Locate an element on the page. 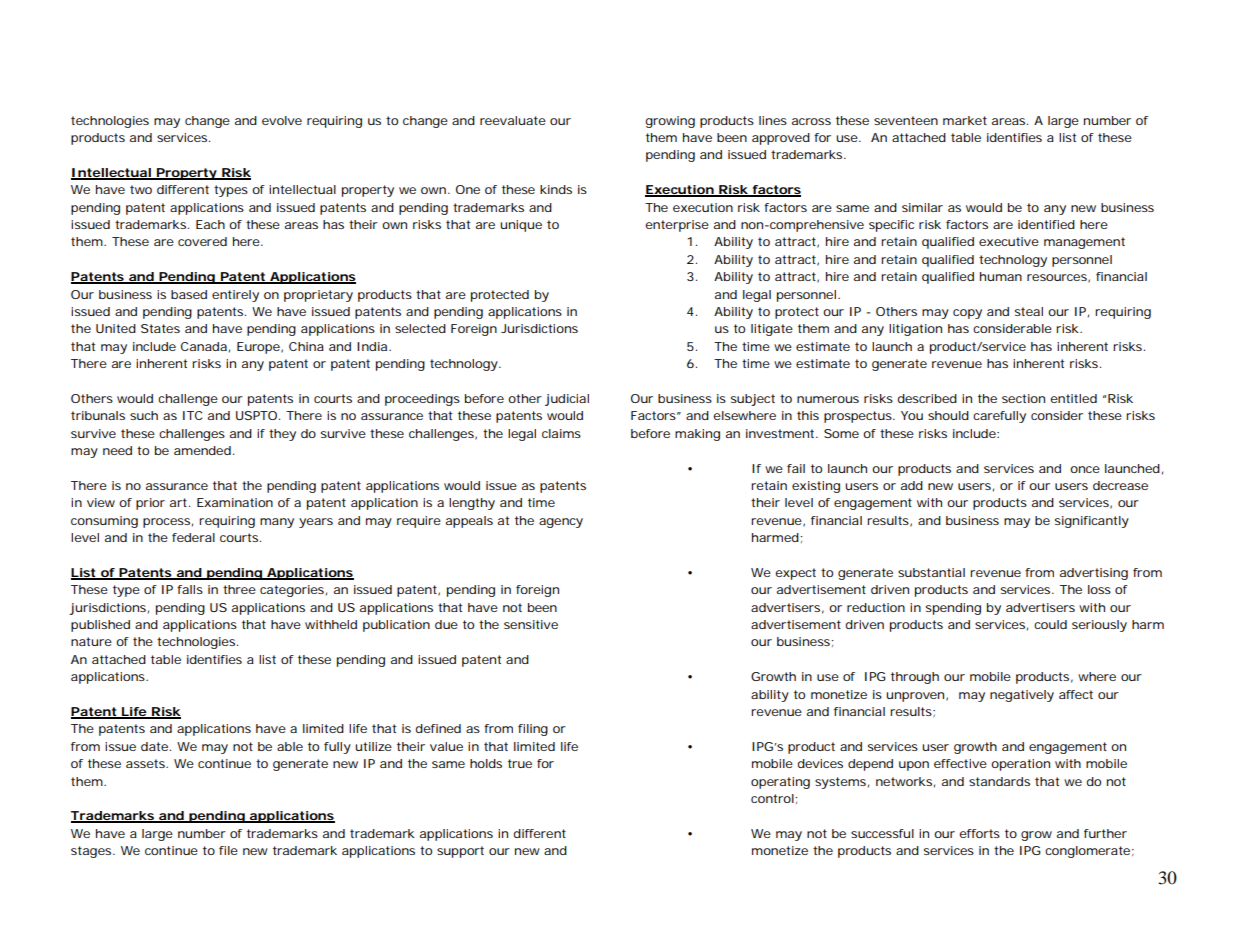  steal is located at coordinates (1029, 311).
